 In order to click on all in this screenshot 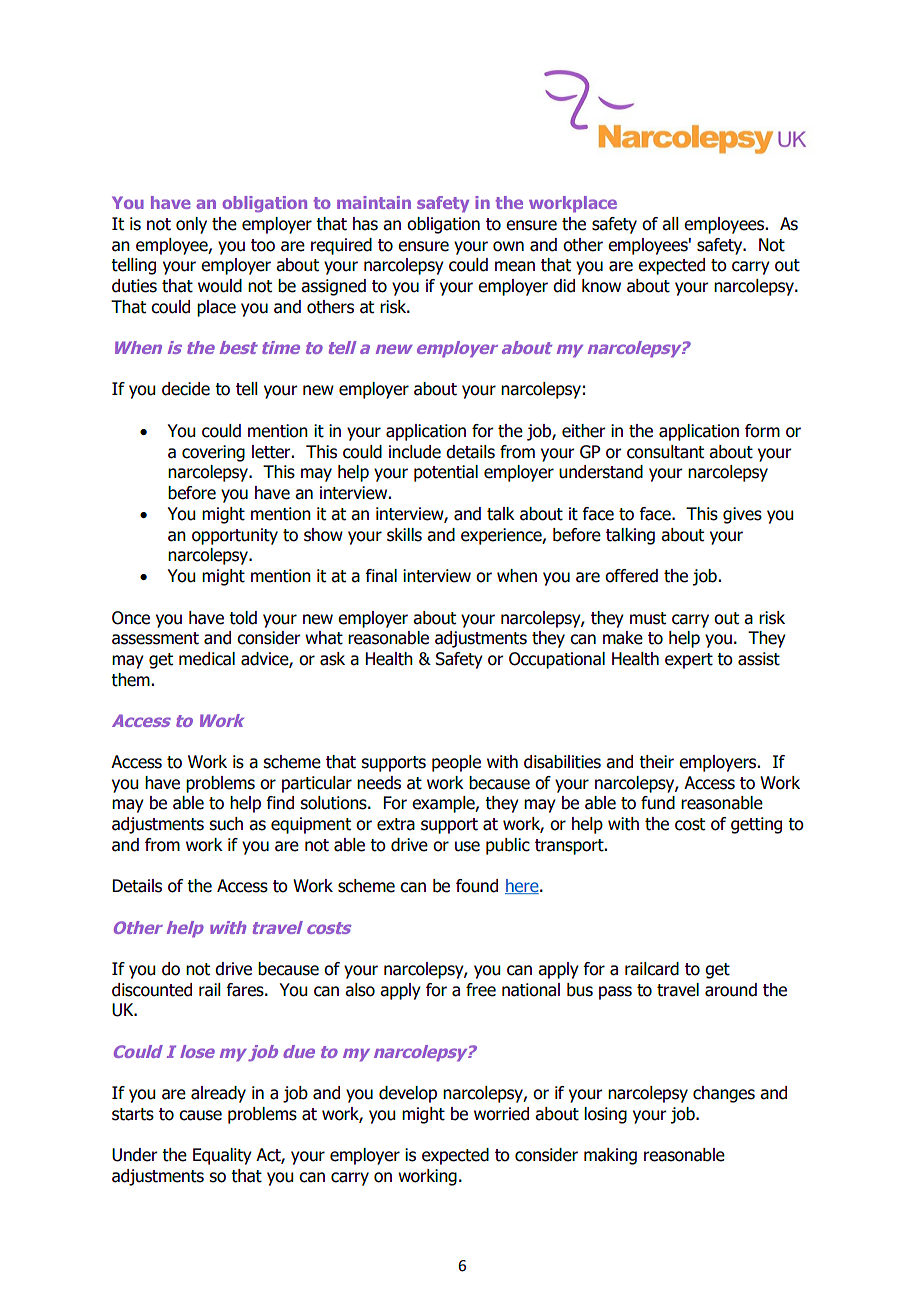, I will do `click(670, 224)`.
